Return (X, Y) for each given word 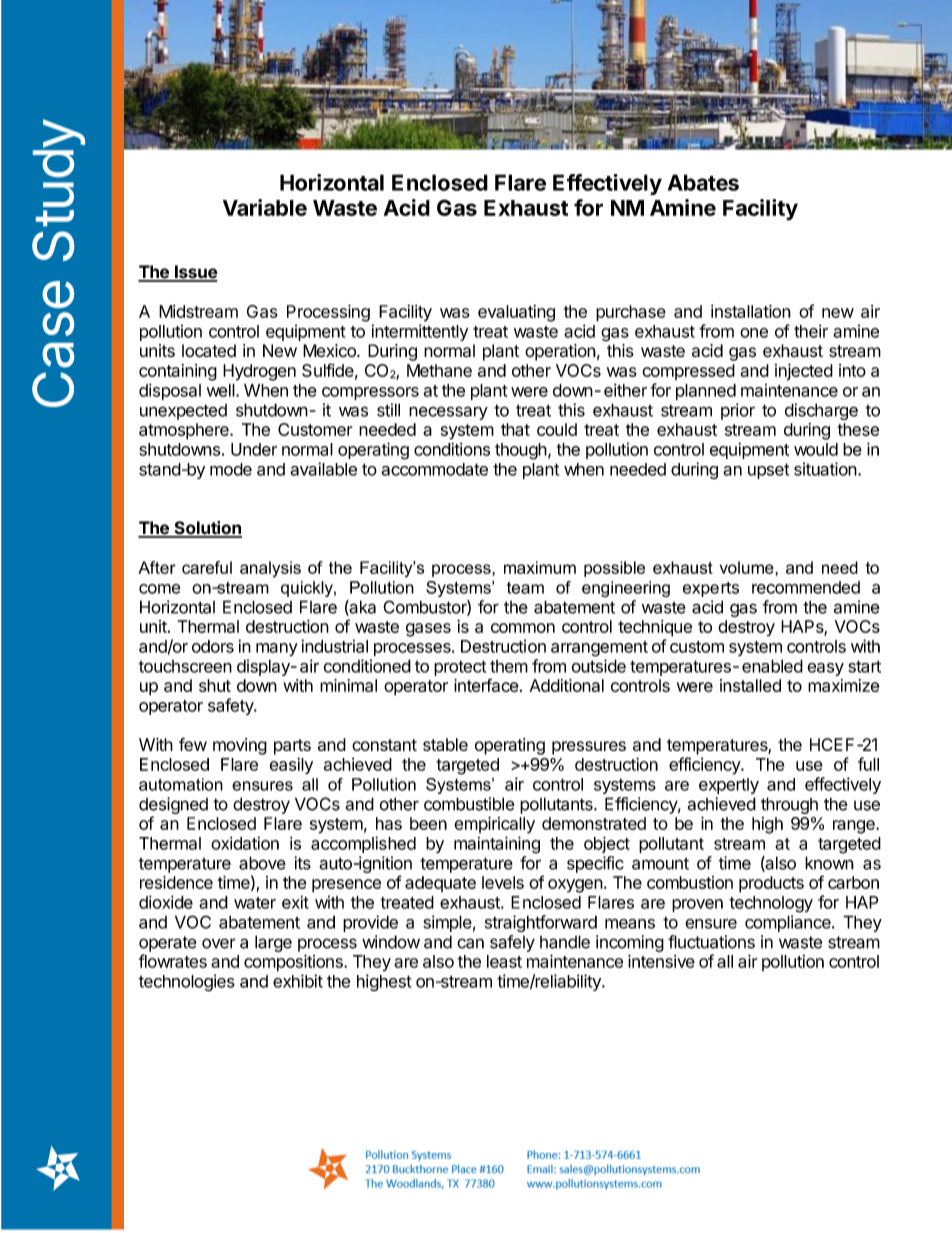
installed (750, 685)
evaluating (516, 313)
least (504, 961)
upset (768, 471)
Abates (703, 182)
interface (486, 685)
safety (231, 706)
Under (254, 449)
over (219, 943)
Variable (265, 207)
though (521, 451)
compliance (789, 923)
